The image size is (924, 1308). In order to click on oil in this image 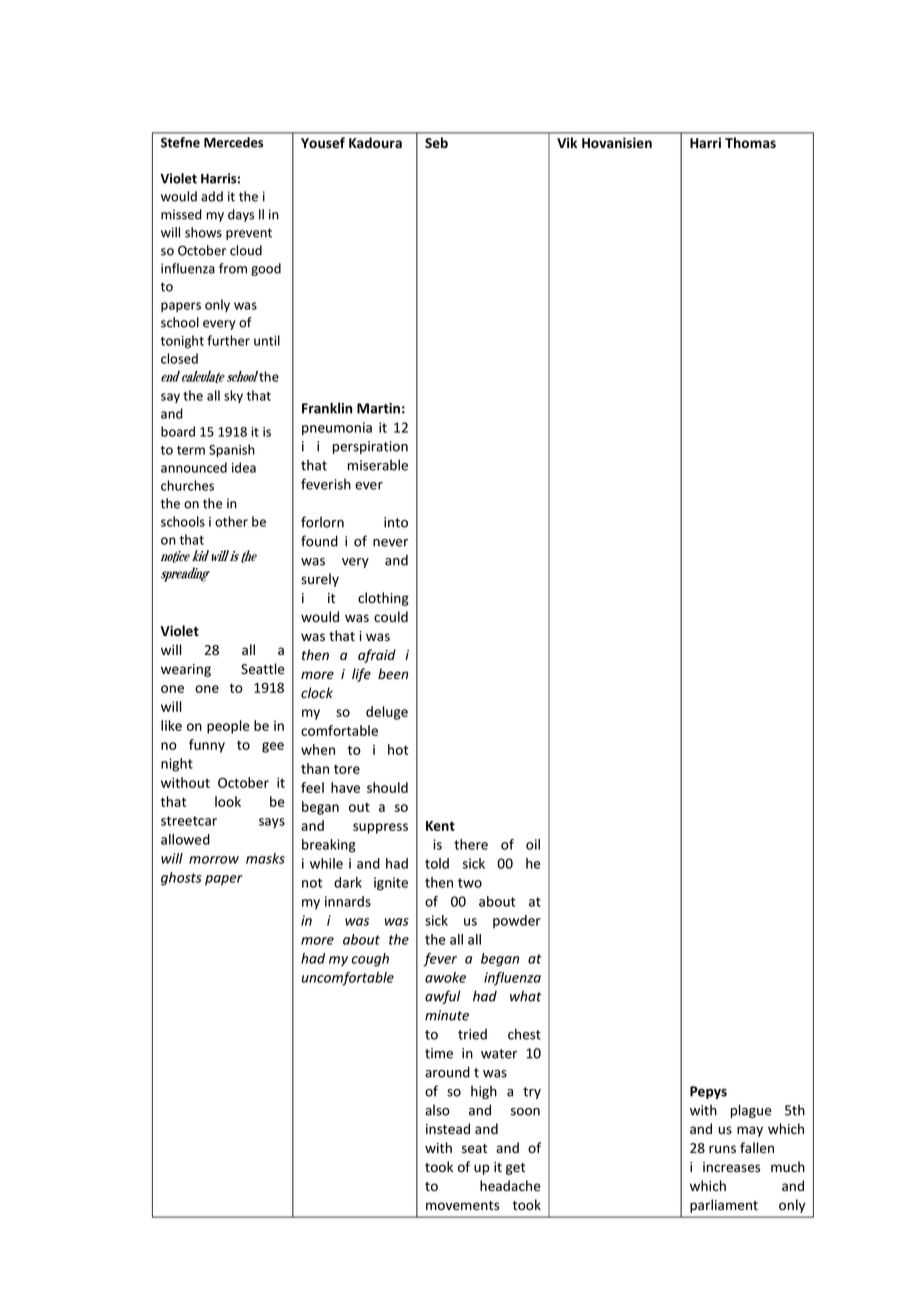, I will do `click(533, 844)`.
